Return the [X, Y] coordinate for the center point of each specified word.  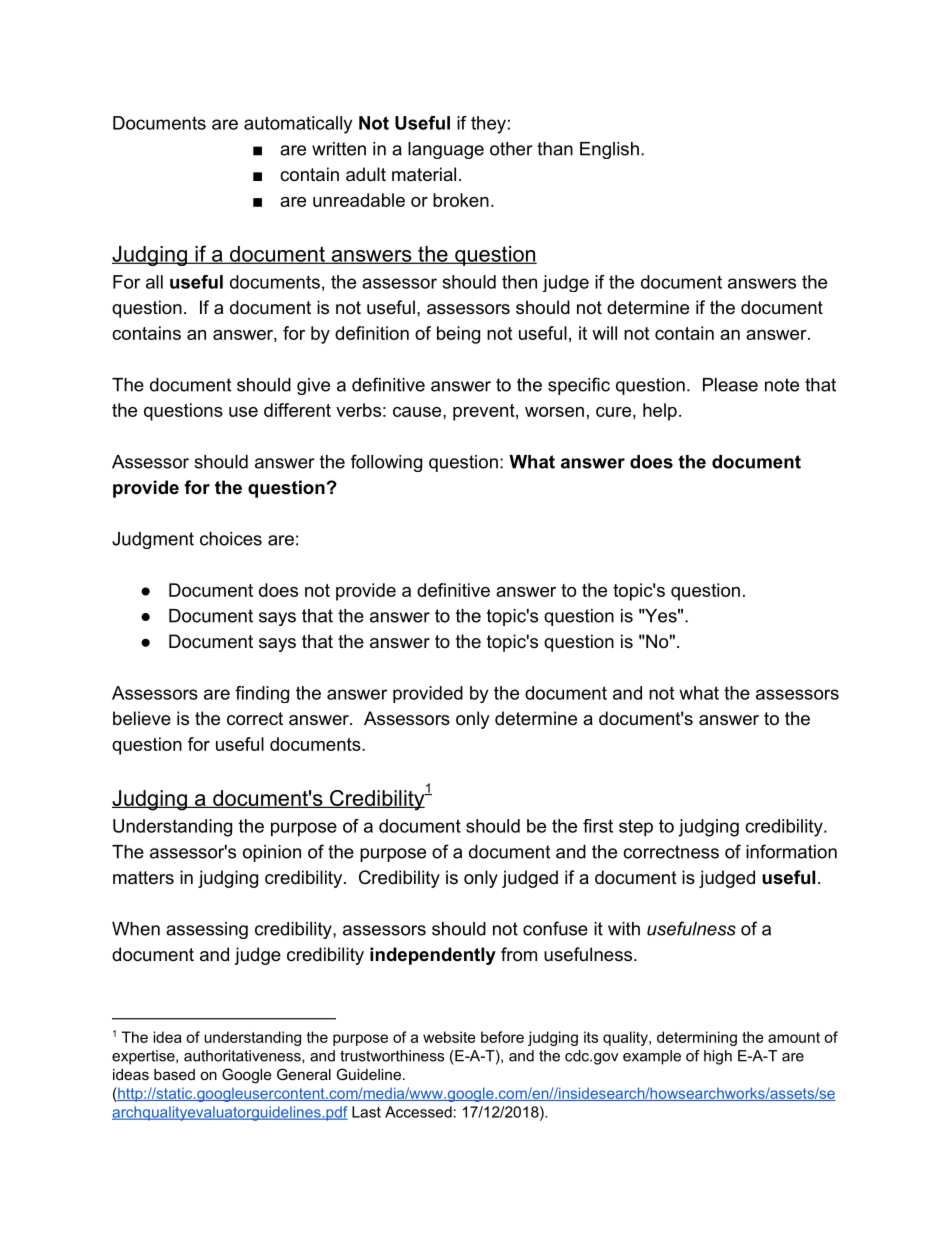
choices [231, 539]
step [636, 828]
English [609, 150]
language [446, 150]
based [174, 1074]
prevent [485, 412]
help [660, 412]
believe [142, 718]
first [598, 826]
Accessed [418, 1112]
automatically [298, 125]
